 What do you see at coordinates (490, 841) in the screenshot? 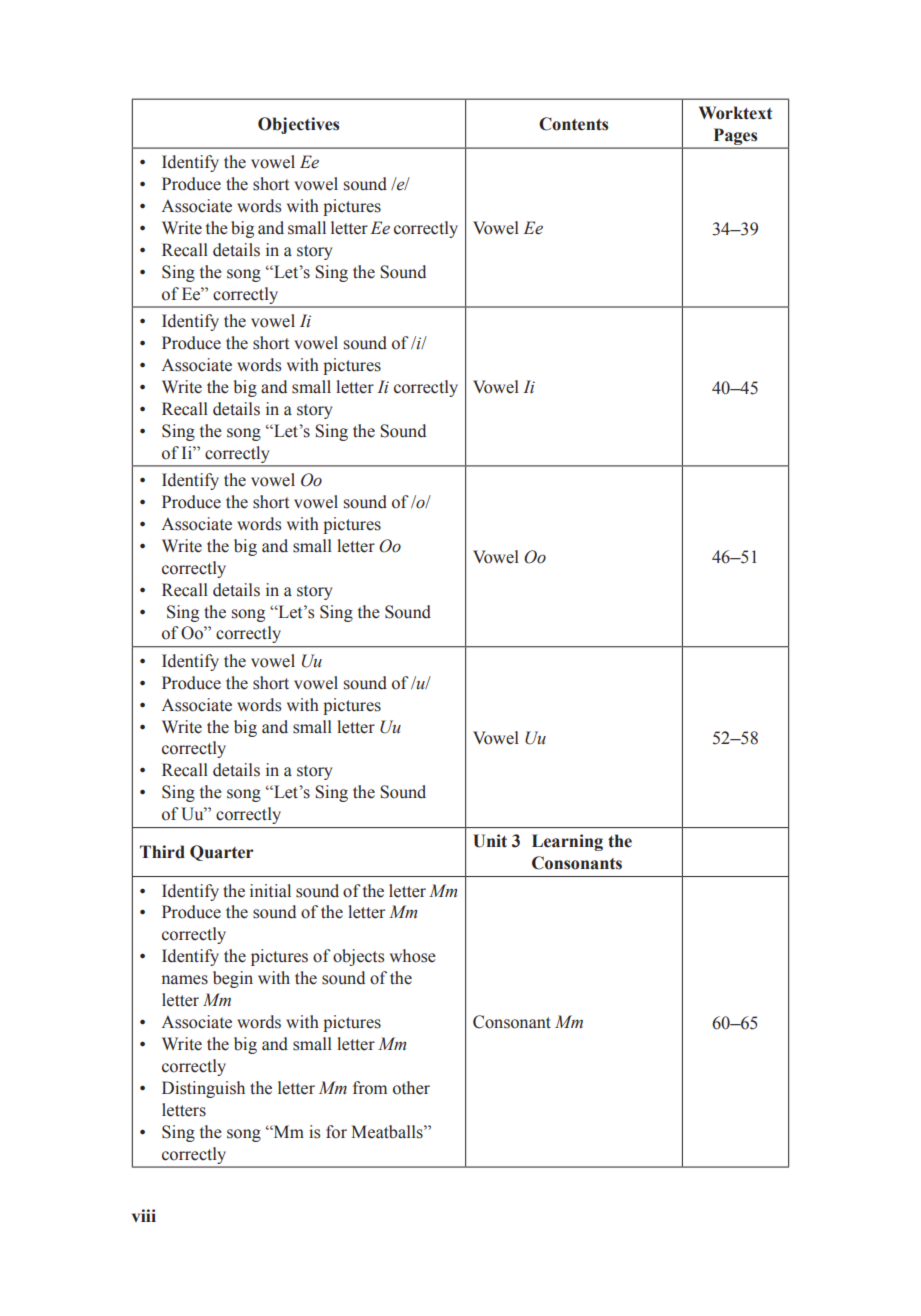
I see `Unit` at bounding box center [490, 841].
